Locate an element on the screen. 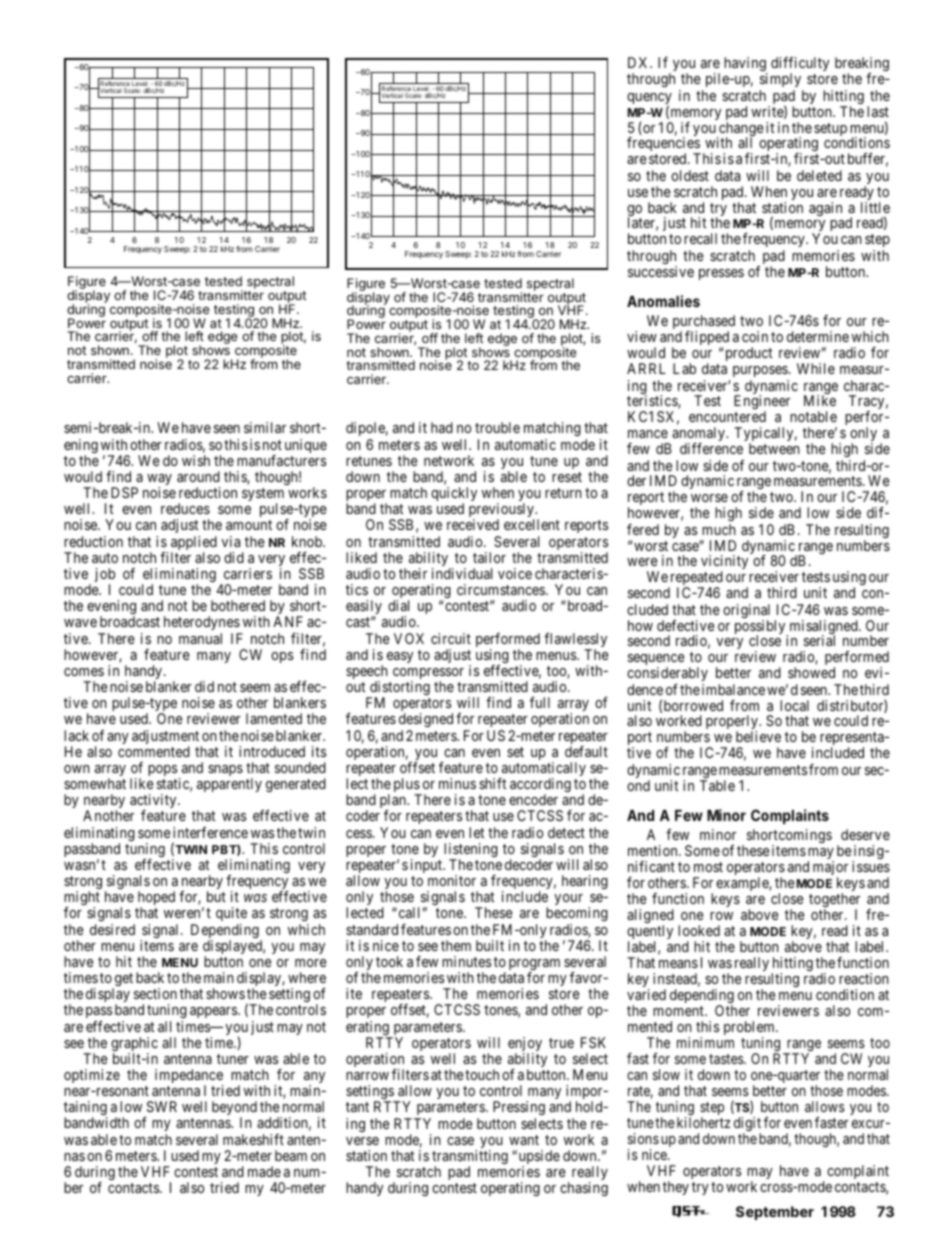 The height and width of the screenshot is (1251, 952). made is located at coordinates (264, 1171).
